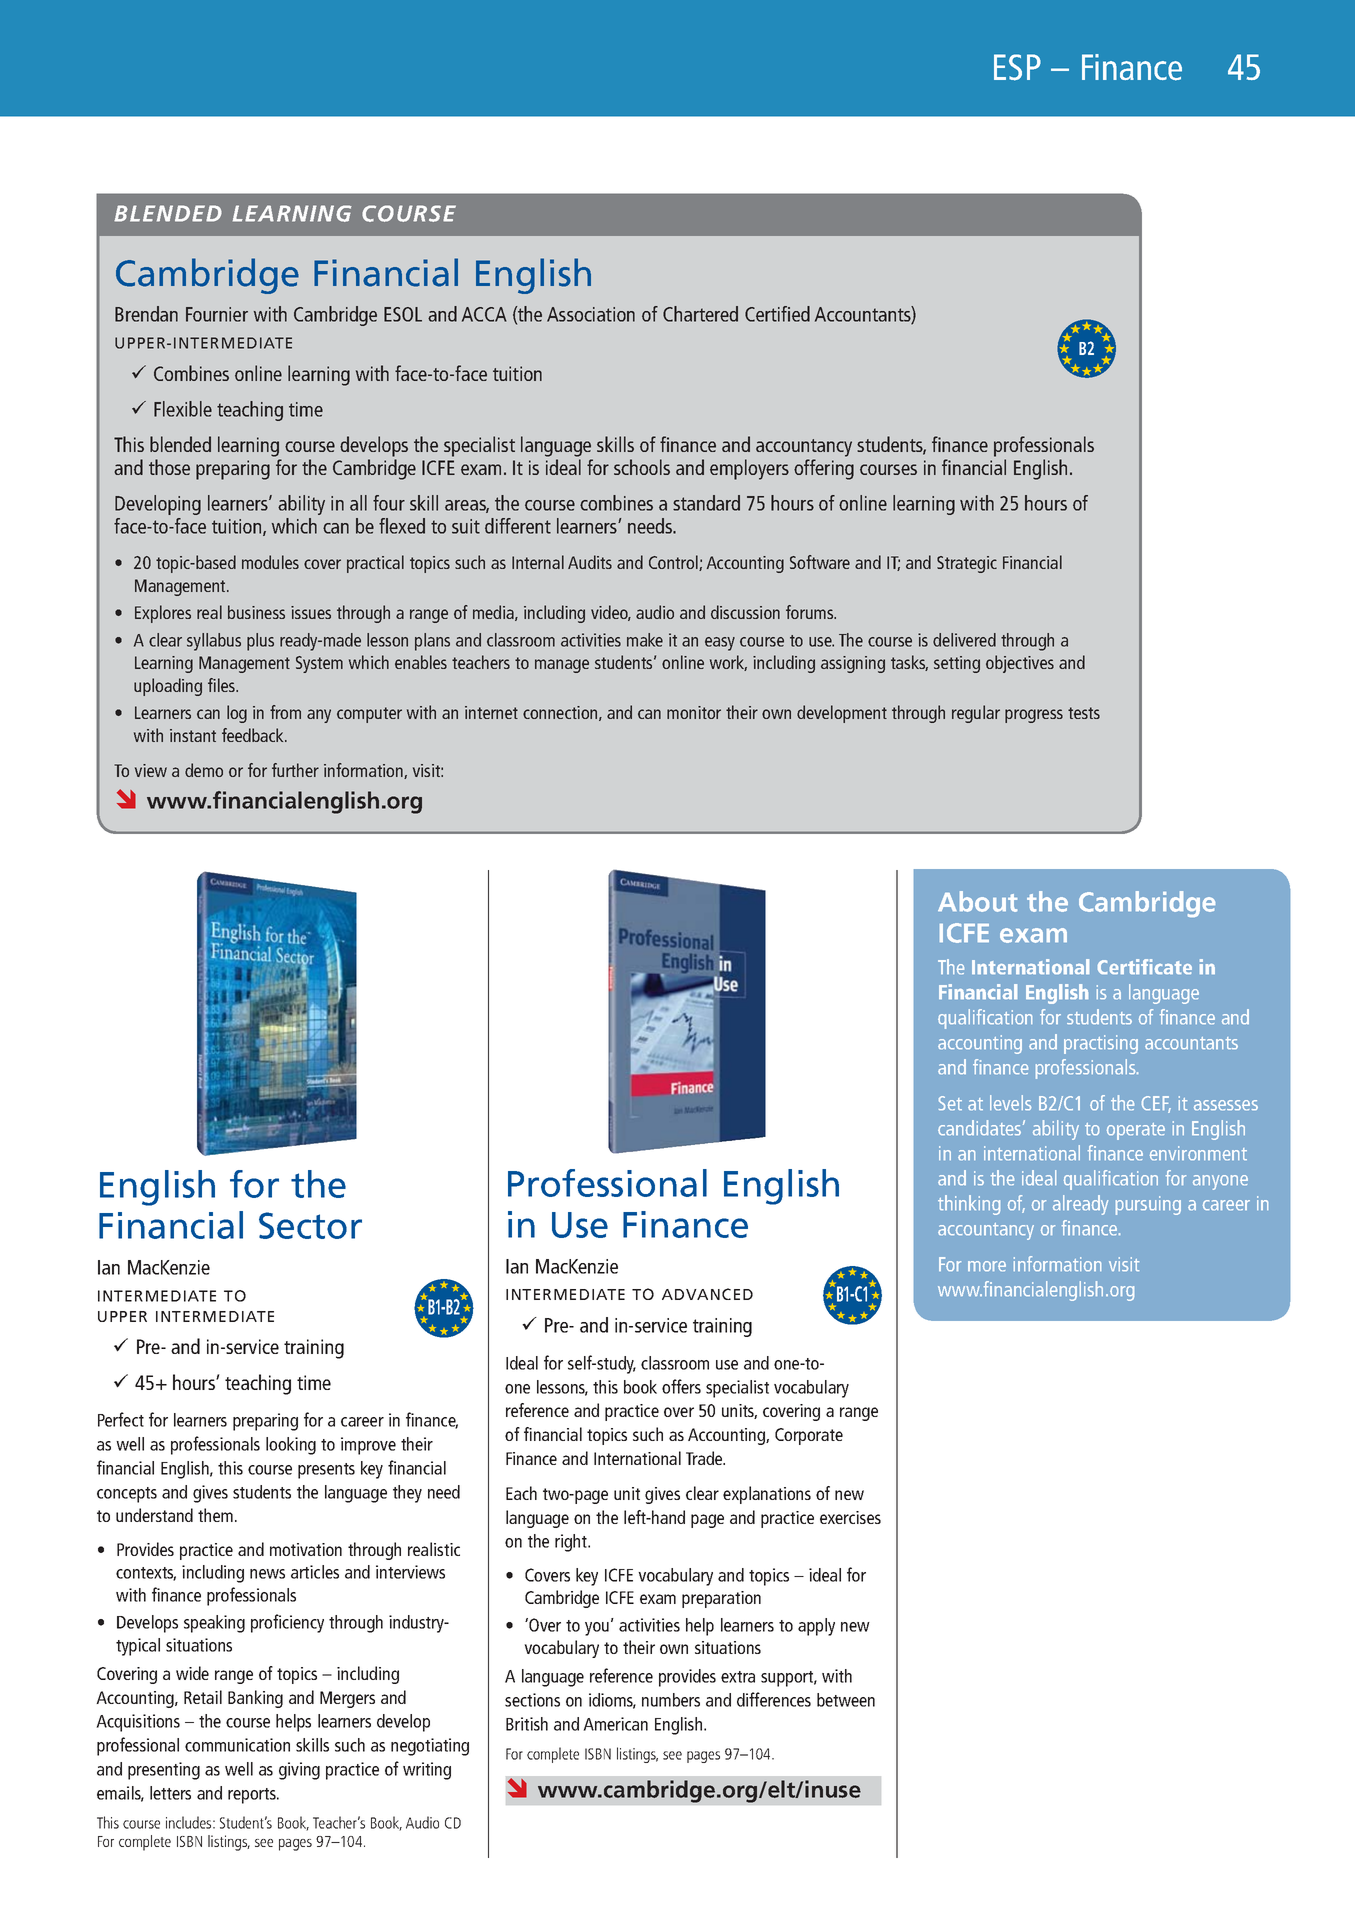 The width and height of the document is (1355, 1917). I want to click on standard, so click(706, 503).
